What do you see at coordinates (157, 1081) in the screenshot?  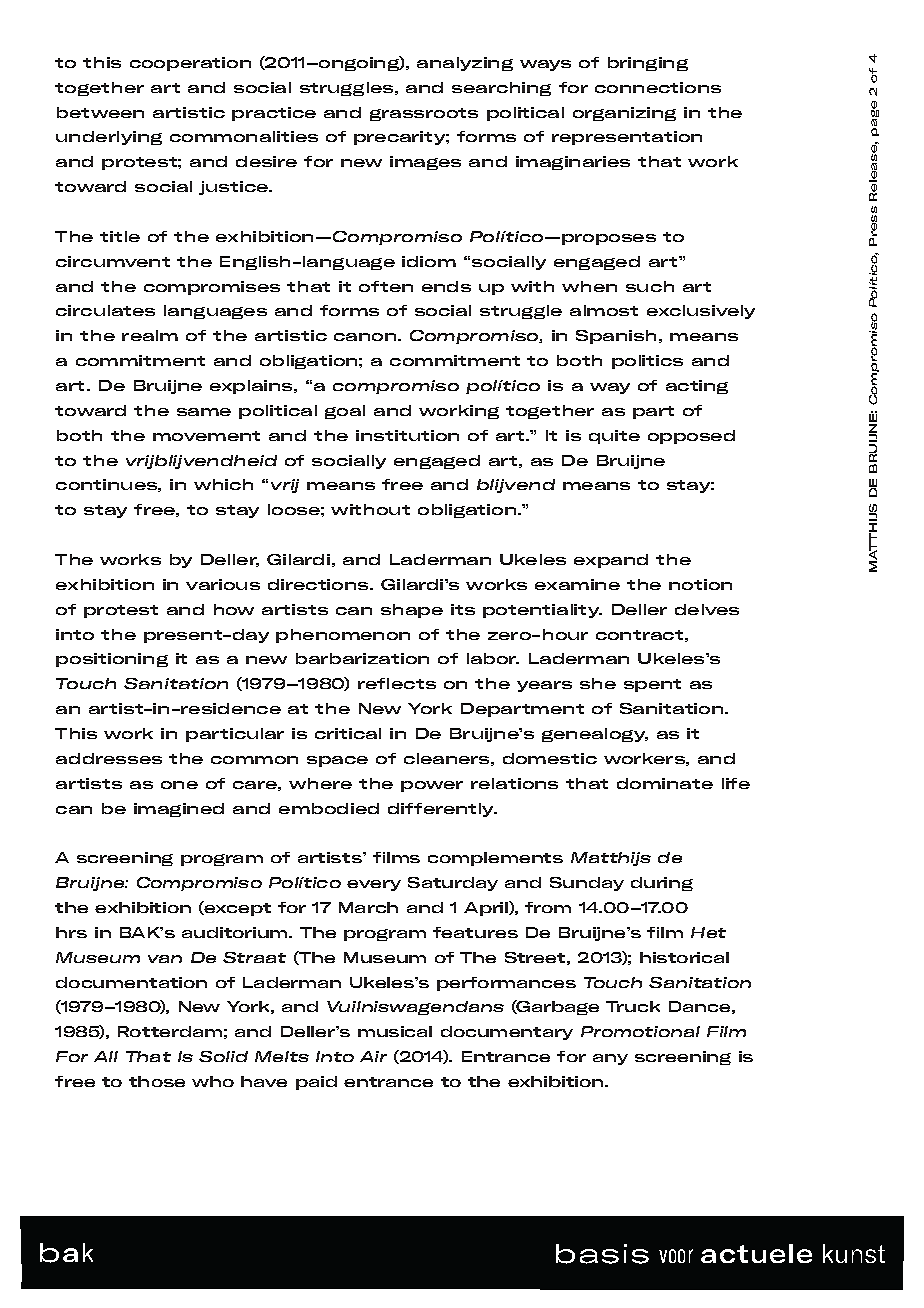 I see `those` at bounding box center [157, 1081].
